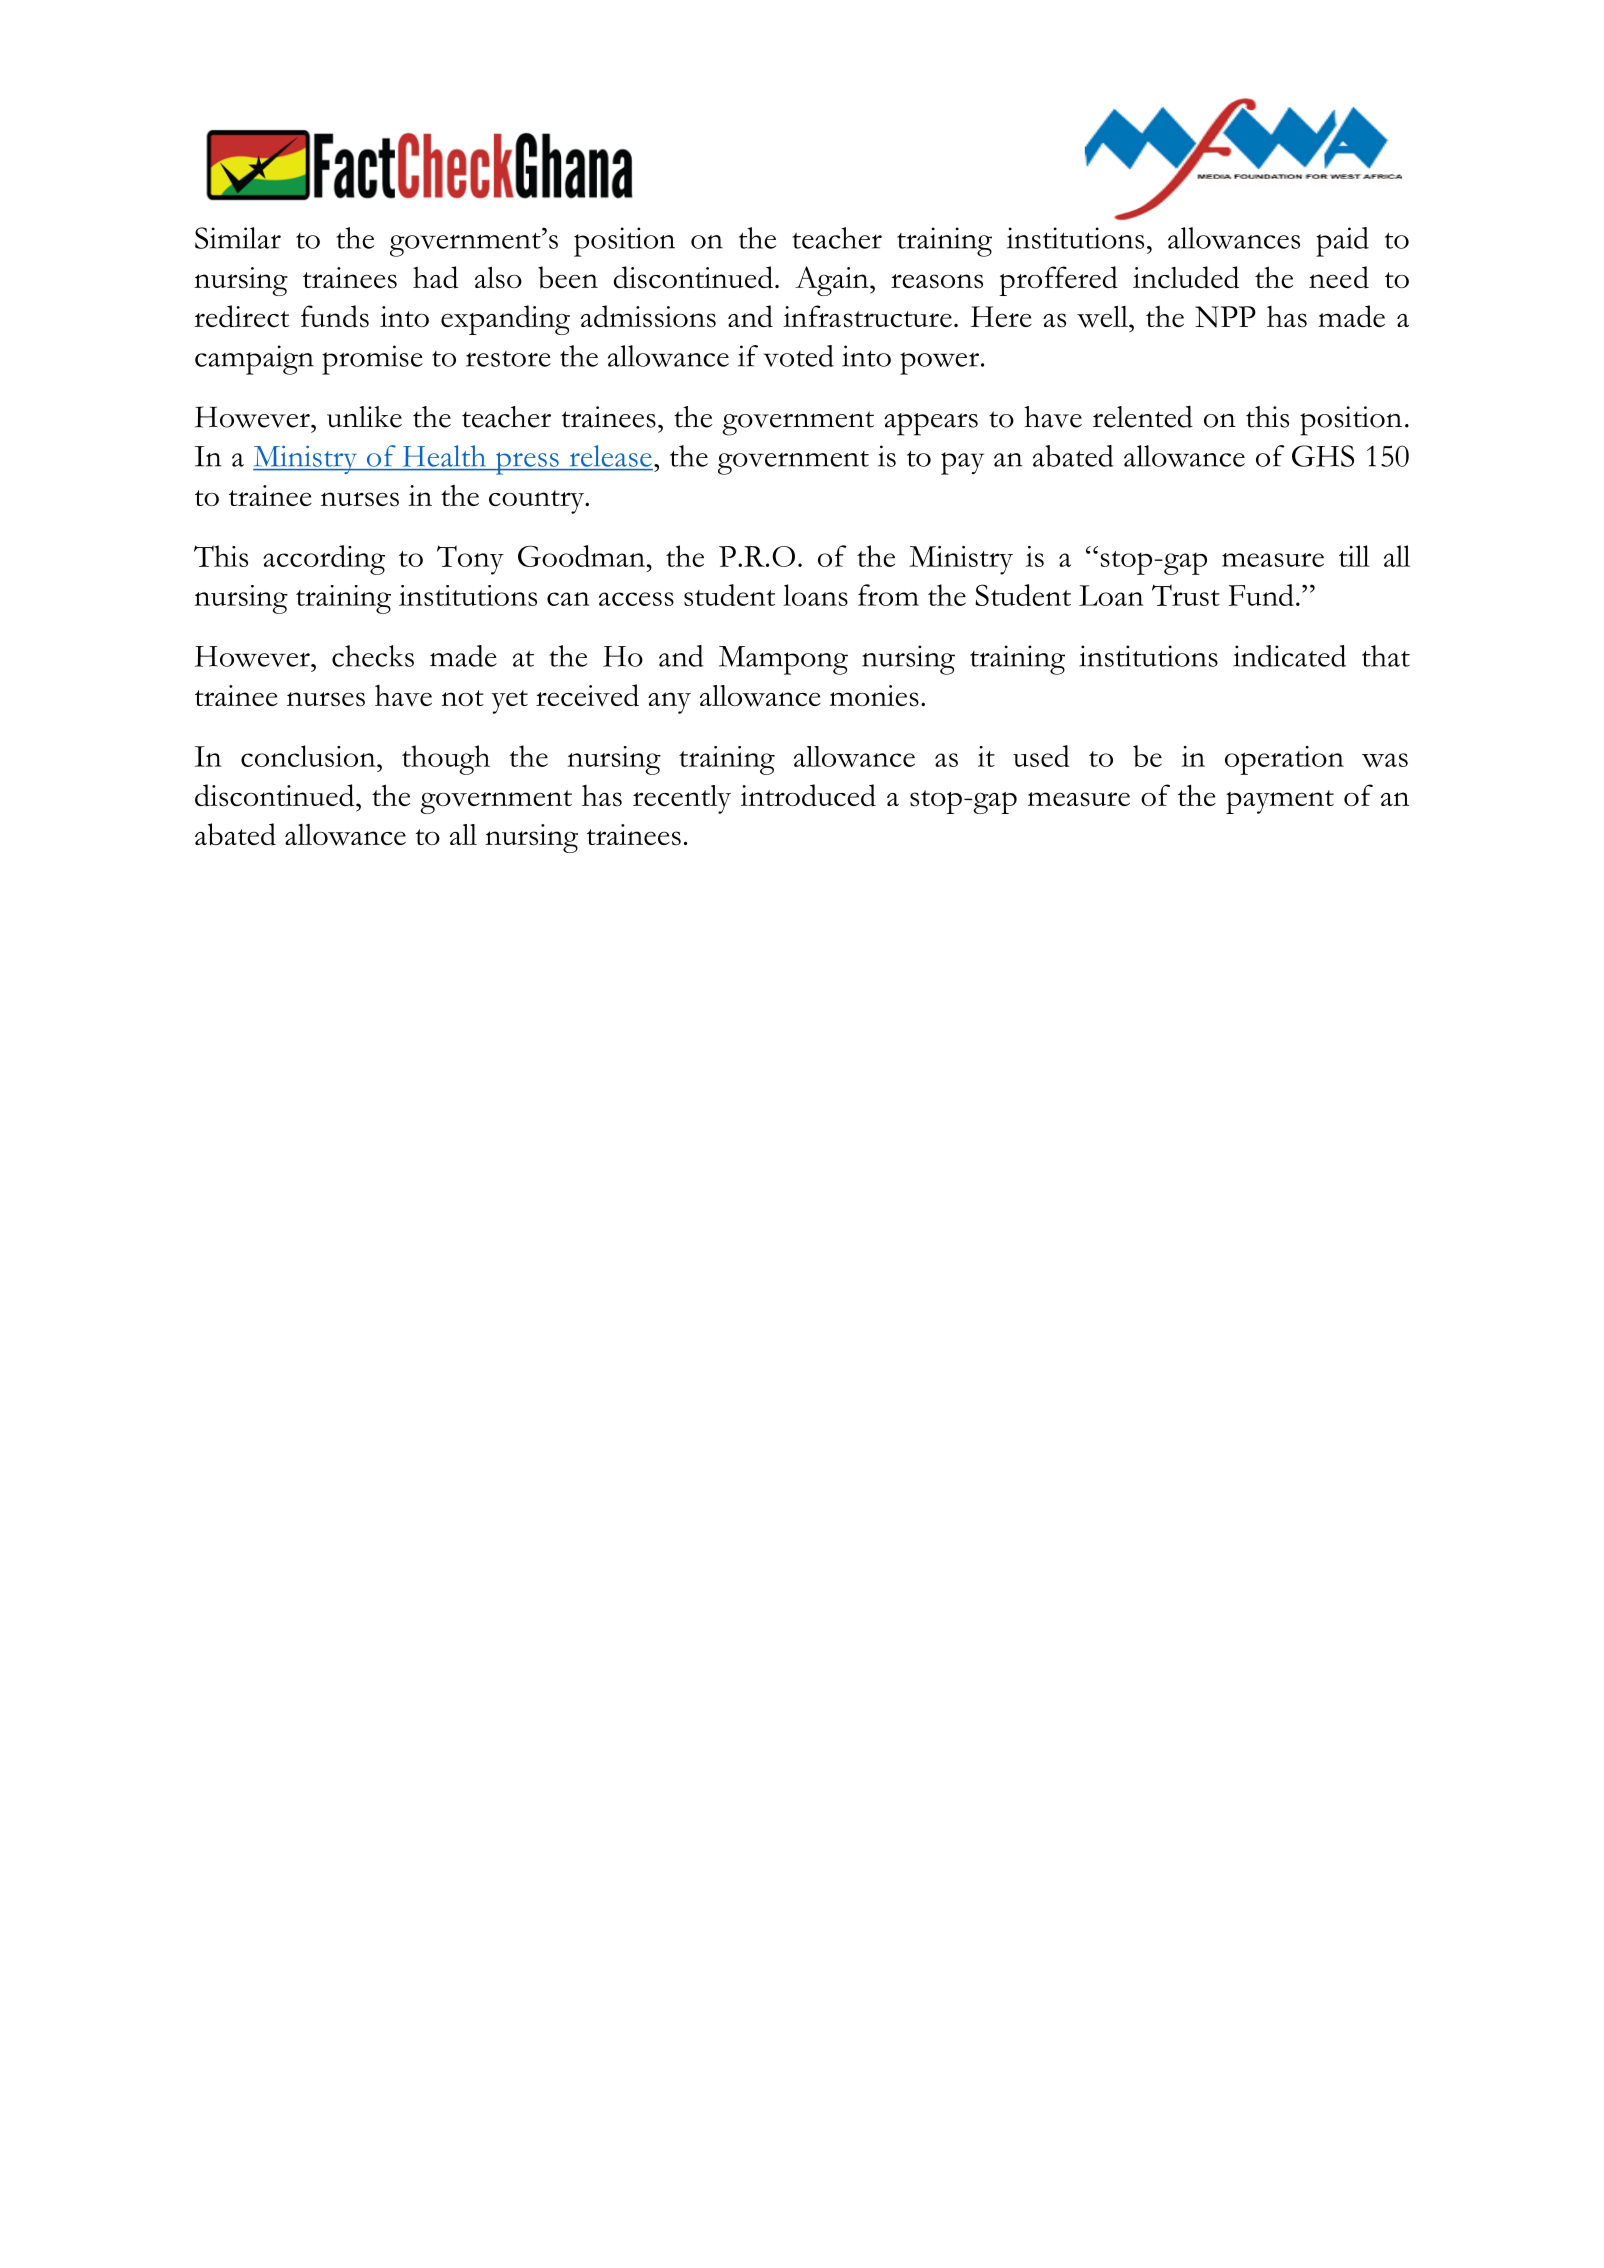 Image resolution: width=1604 pixels, height=2268 pixels. Describe the element at coordinates (808, 795) in the screenshot. I see `introduced` at that location.
